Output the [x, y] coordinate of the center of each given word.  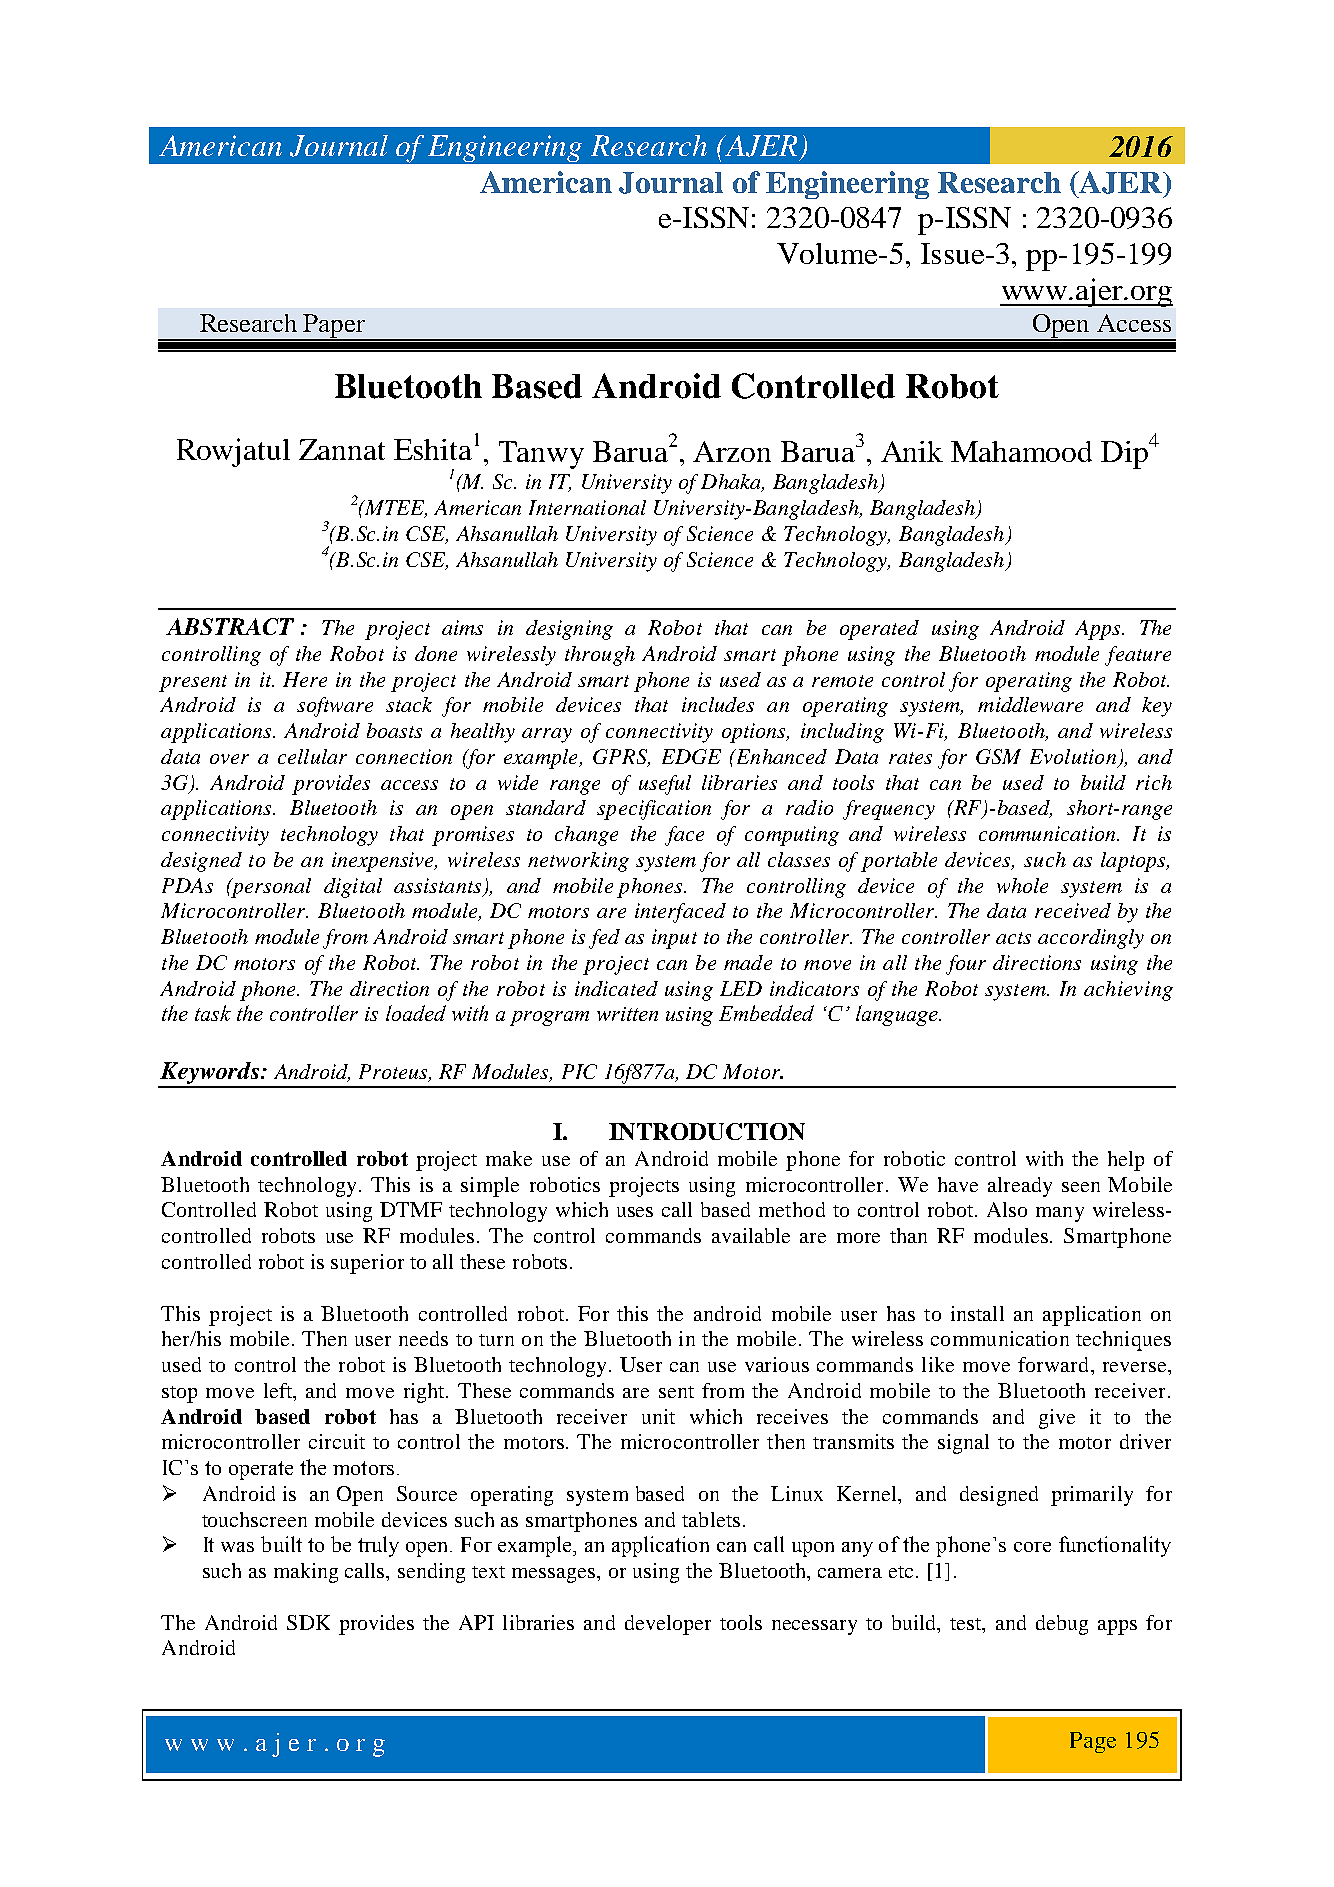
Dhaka [732, 483]
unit [658, 1416]
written [627, 1014]
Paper [335, 327]
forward [1053, 1364]
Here [305, 679]
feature [1138, 656]
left [279, 1390]
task [213, 1013]
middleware [1030, 704]
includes [718, 704]
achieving [1128, 991]
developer [668, 1625]
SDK [308, 1622]
